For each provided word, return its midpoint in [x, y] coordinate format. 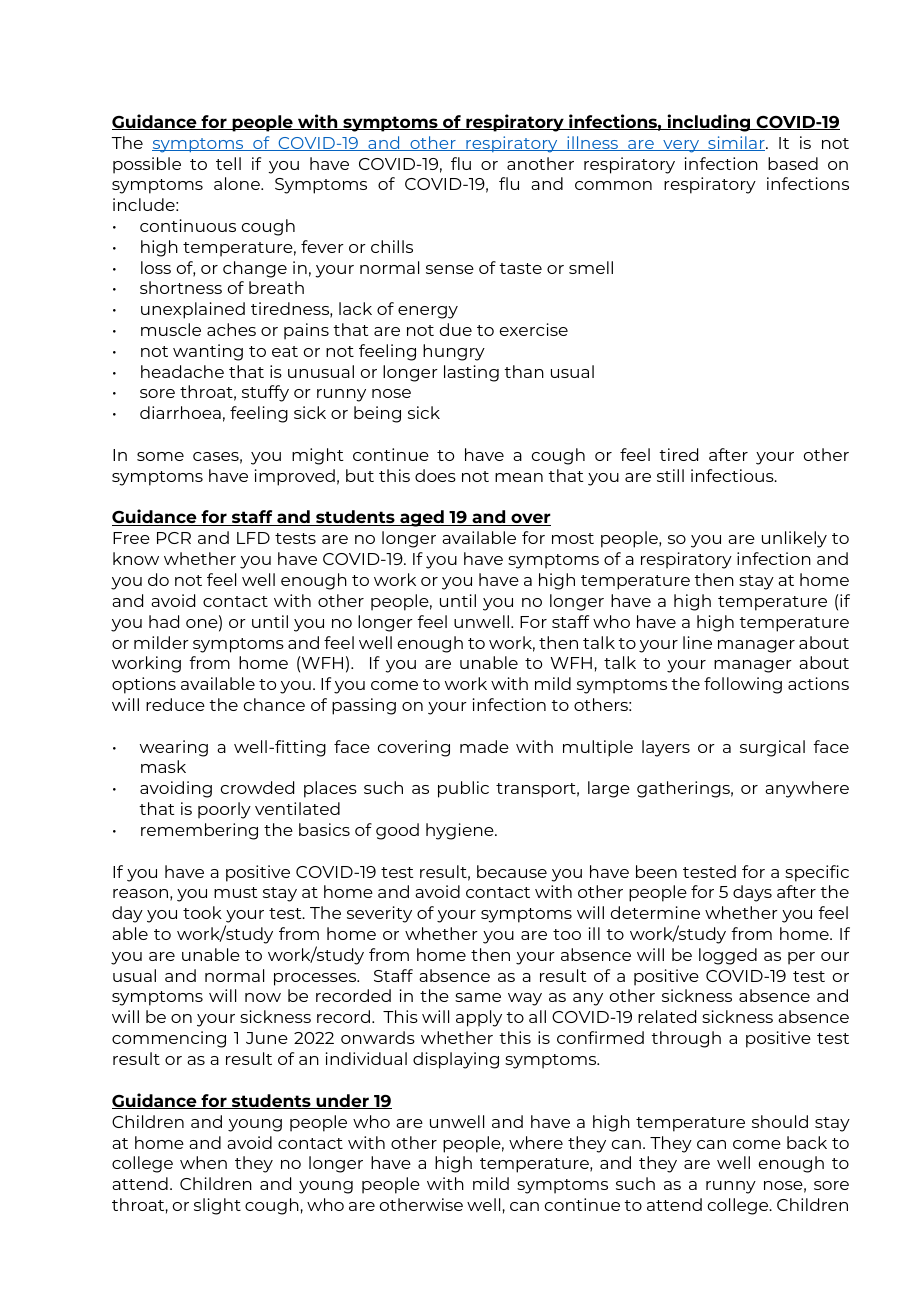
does [435, 475]
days [752, 893]
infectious [733, 475]
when [203, 1162]
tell [228, 163]
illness [593, 143]
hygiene [461, 831]
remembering [199, 831]
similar [736, 143]
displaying [456, 1060]
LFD [253, 538]
